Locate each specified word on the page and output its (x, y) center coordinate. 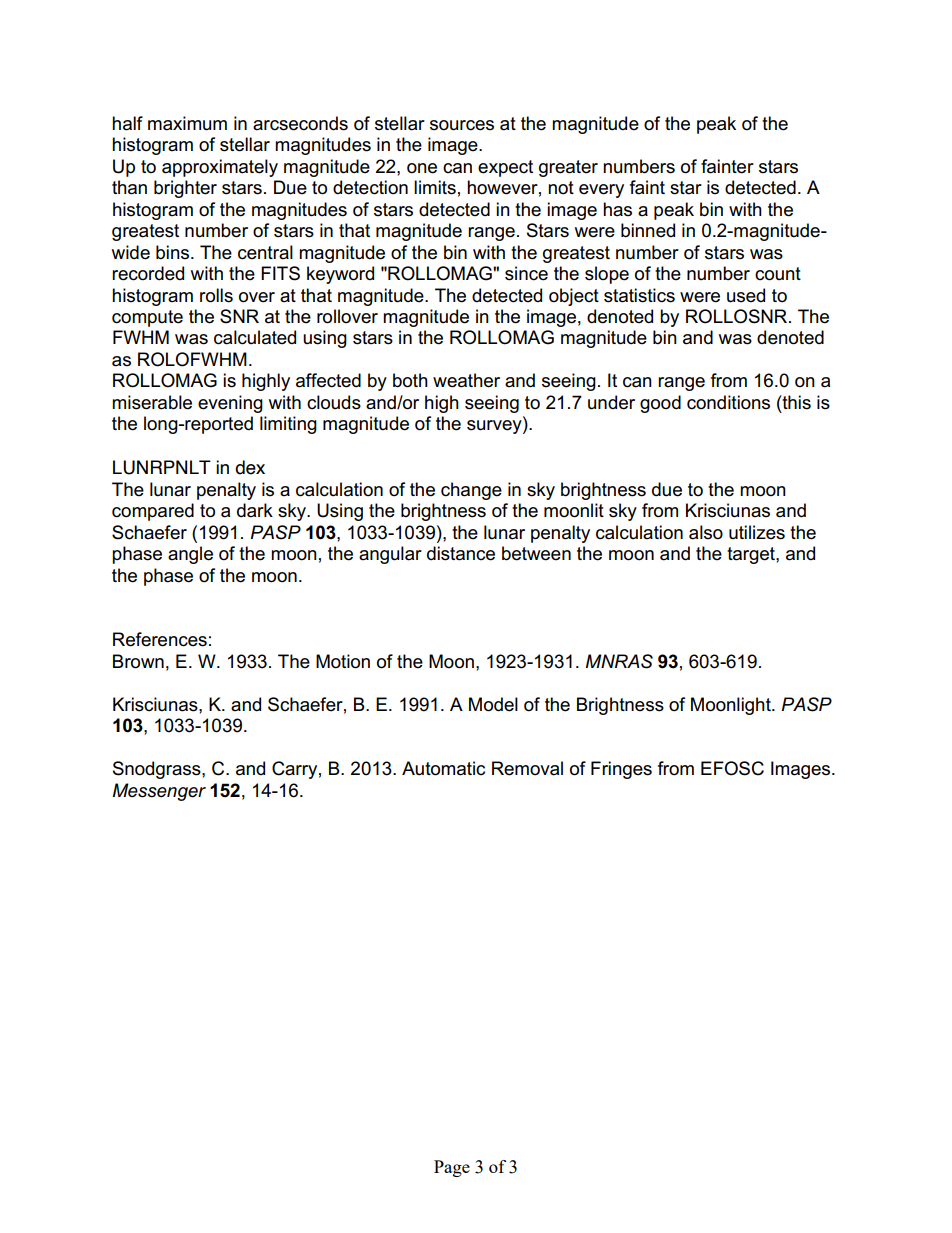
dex (250, 467)
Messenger (159, 792)
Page (452, 1168)
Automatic (443, 768)
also (706, 532)
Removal (527, 768)
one (422, 168)
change (471, 491)
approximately (220, 168)
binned (648, 230)
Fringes (621, 770)
